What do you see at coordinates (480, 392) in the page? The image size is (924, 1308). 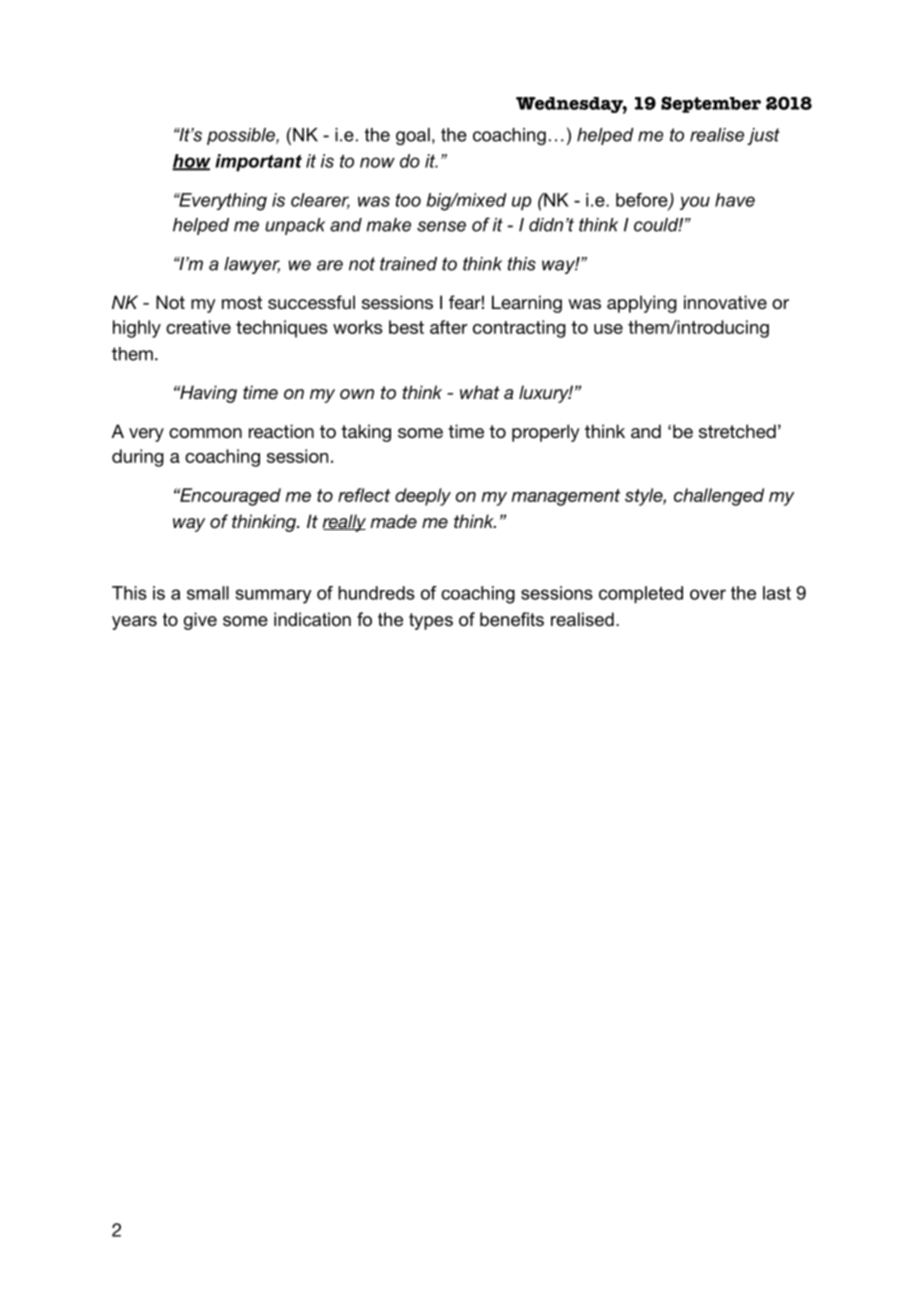 I see `what` at bounding box center [480, 392].
